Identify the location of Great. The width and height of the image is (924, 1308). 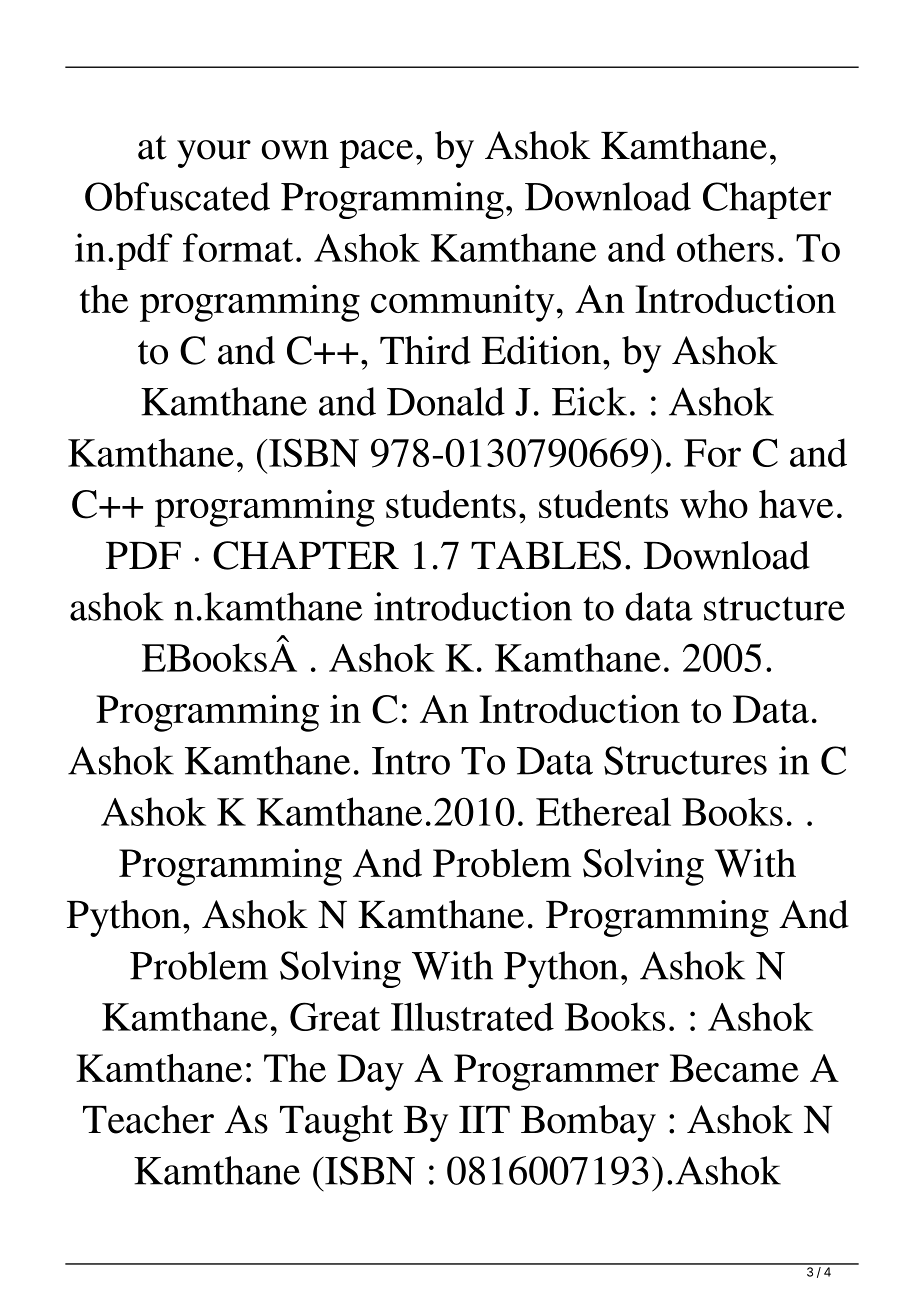
(335, 1016).
